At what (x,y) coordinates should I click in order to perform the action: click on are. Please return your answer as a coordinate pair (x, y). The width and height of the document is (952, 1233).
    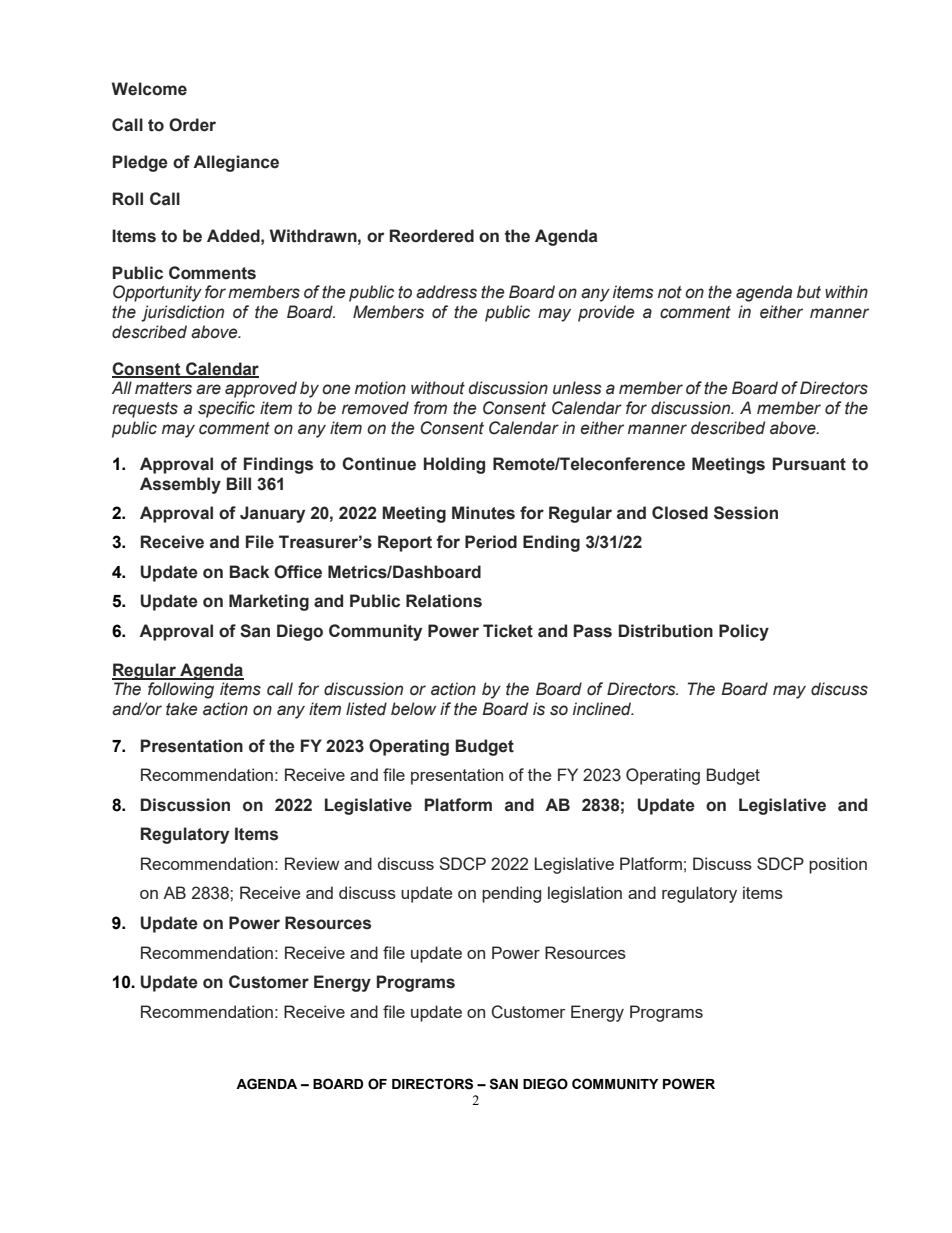
    Looking at the image, I should click on (208, 389).
